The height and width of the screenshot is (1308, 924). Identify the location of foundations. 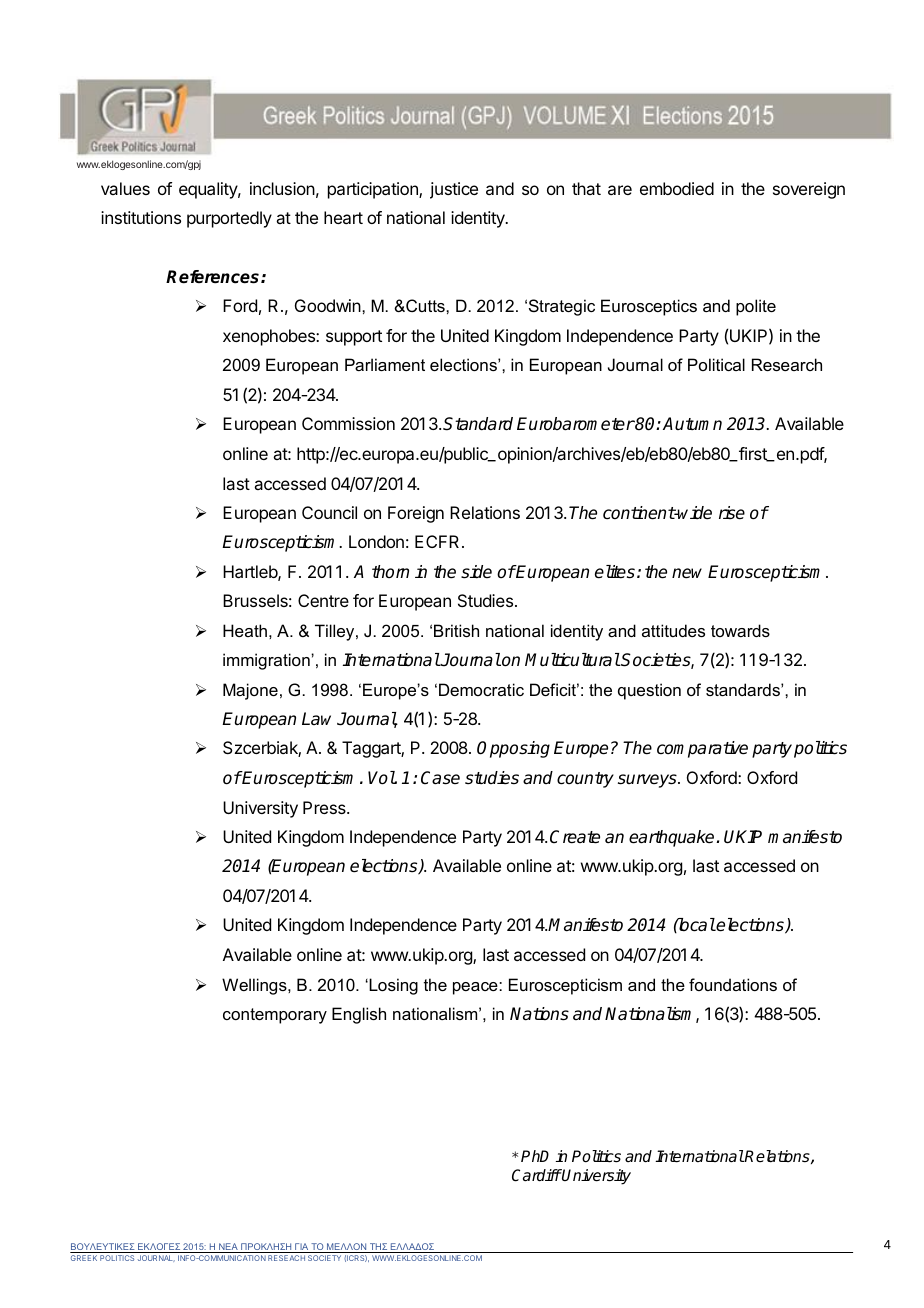
(733, 984).
